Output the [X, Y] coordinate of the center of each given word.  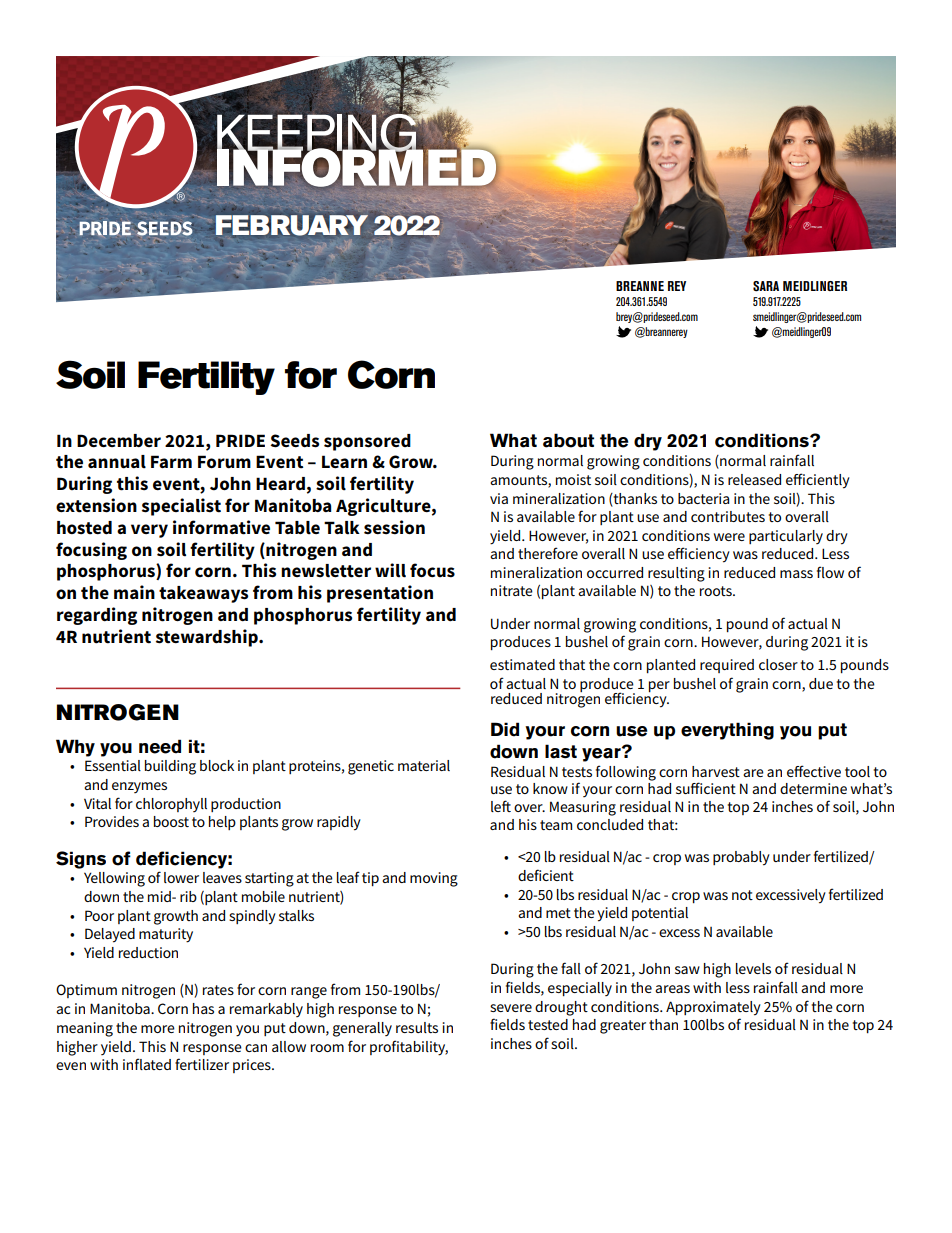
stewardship [208, 638]
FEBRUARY [292, 225]
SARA [766, 286]
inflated [147, 1064]
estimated [522, 664]
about [568, 440]
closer [778, 664]
